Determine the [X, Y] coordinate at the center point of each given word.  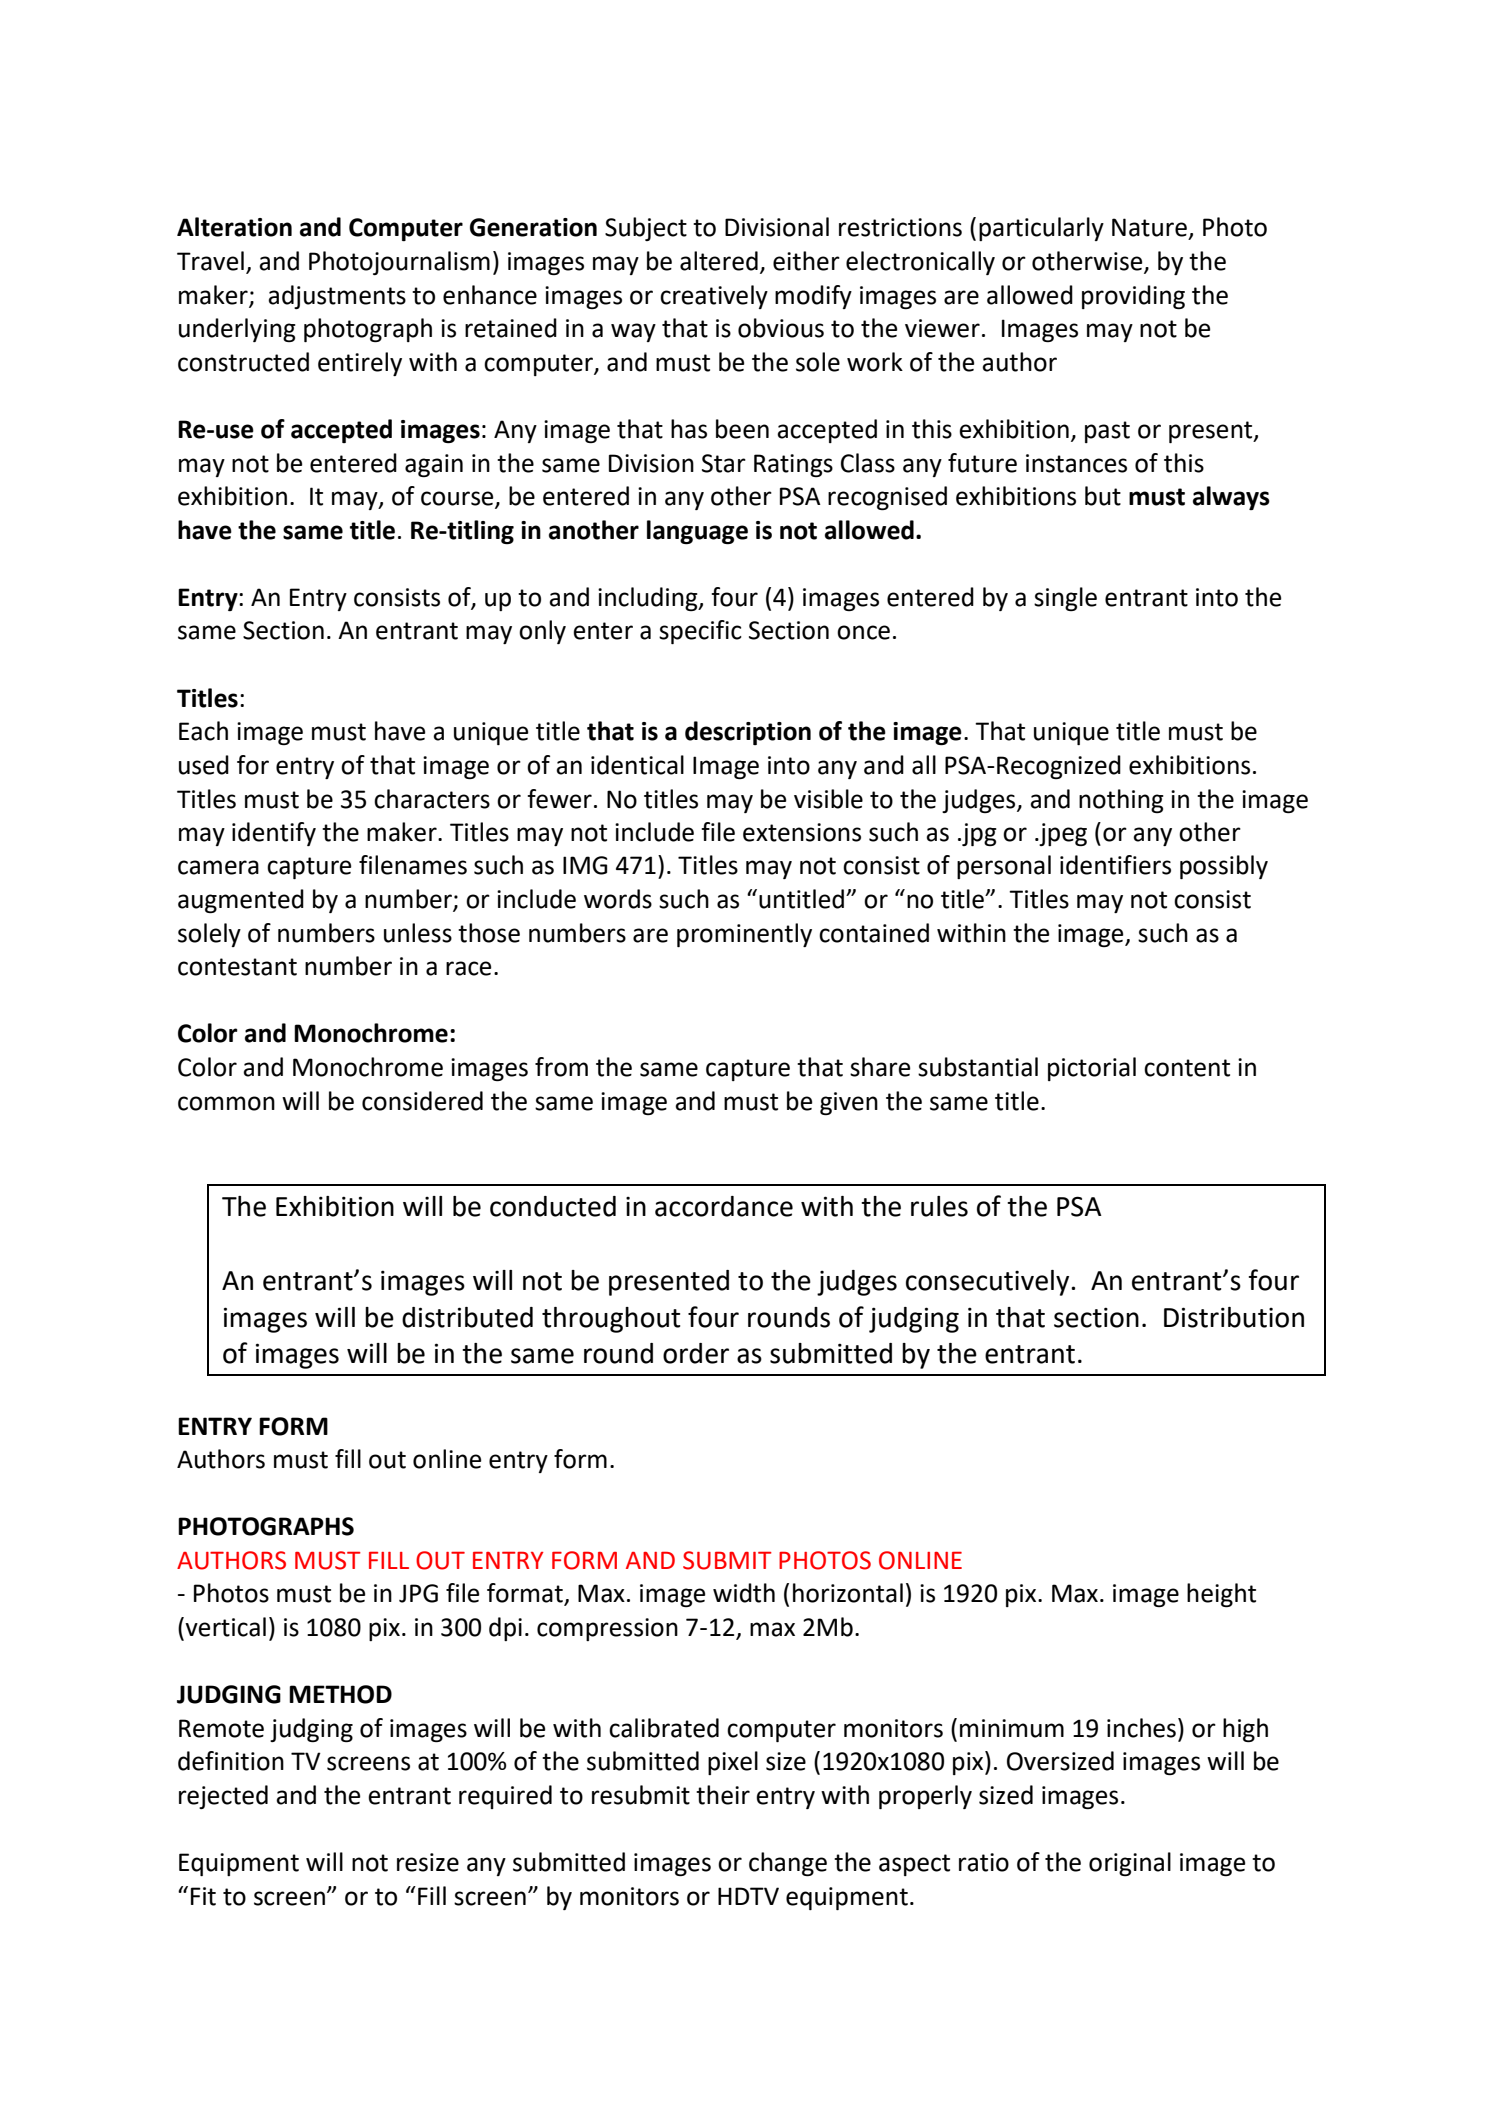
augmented [241, 901]
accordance [724, 1206]
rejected [223, 1797]
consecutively [989, 1283]
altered [719, 261]
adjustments [337, 297]
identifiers [1115, 865]
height [1221, 1595]
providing [1133, 297]
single [1065, 599]
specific [700, 632]
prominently [744, 935]
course [458, 499]
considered [422, 1101]
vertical [224, 1627]
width [744, 1593]
